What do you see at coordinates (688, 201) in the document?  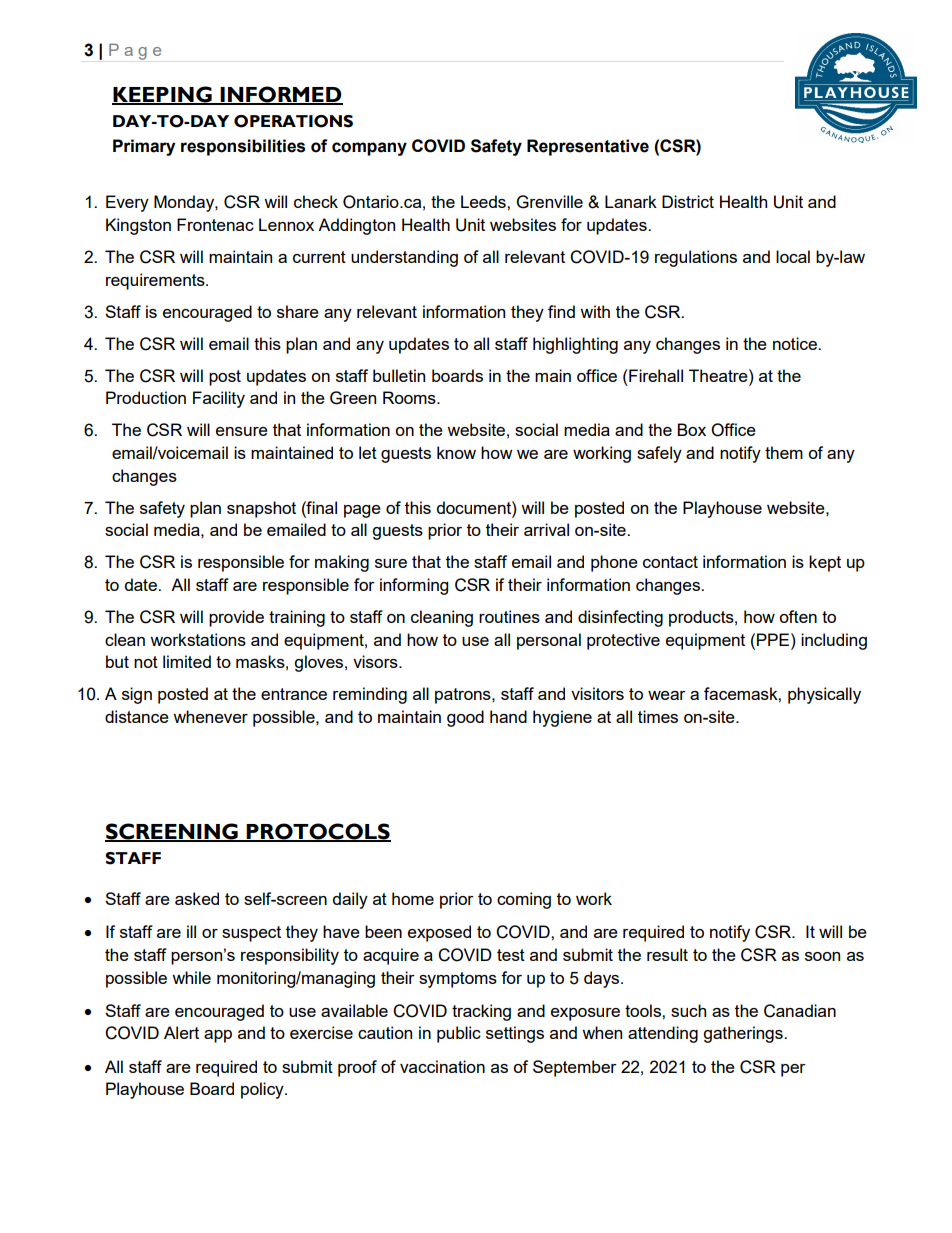 I see `District` at bounding box center [688, 201].
